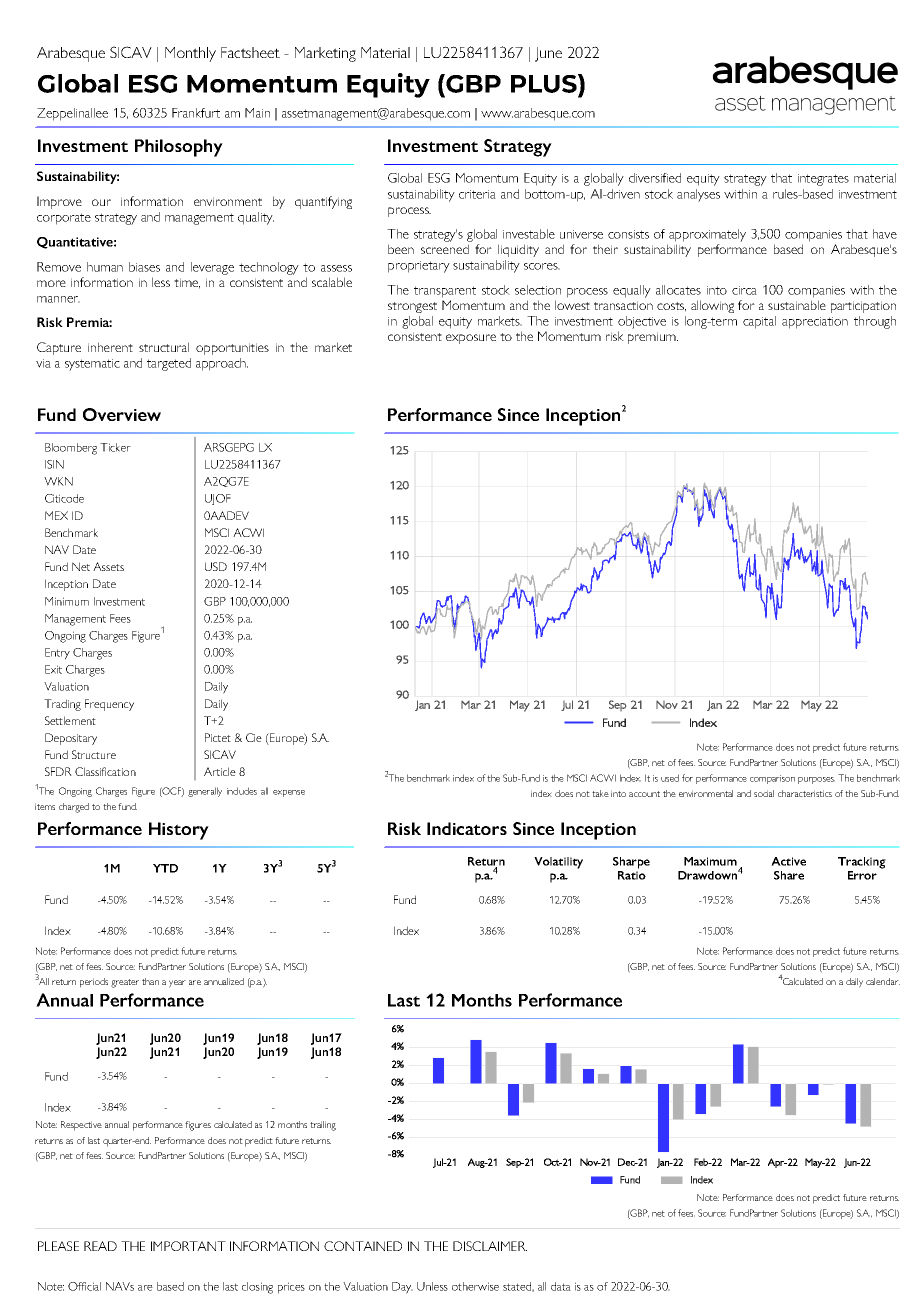 The image size is (924, 1308). What do you see at coordinates (823, 180) in the screenshot?
I see `integrates` at bounding box center [823, 180].
